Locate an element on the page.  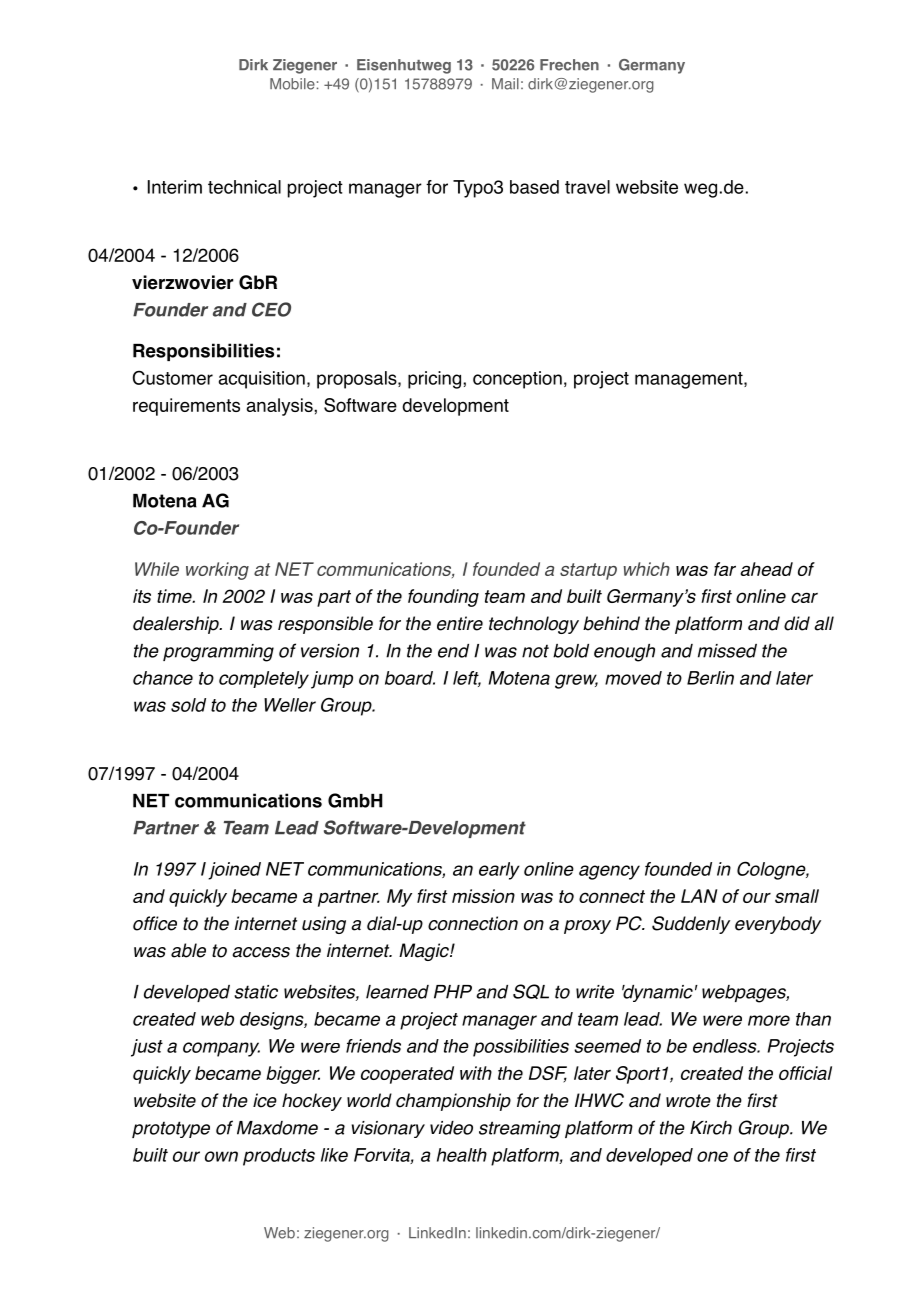
far is located at coordinates (725, 569).
